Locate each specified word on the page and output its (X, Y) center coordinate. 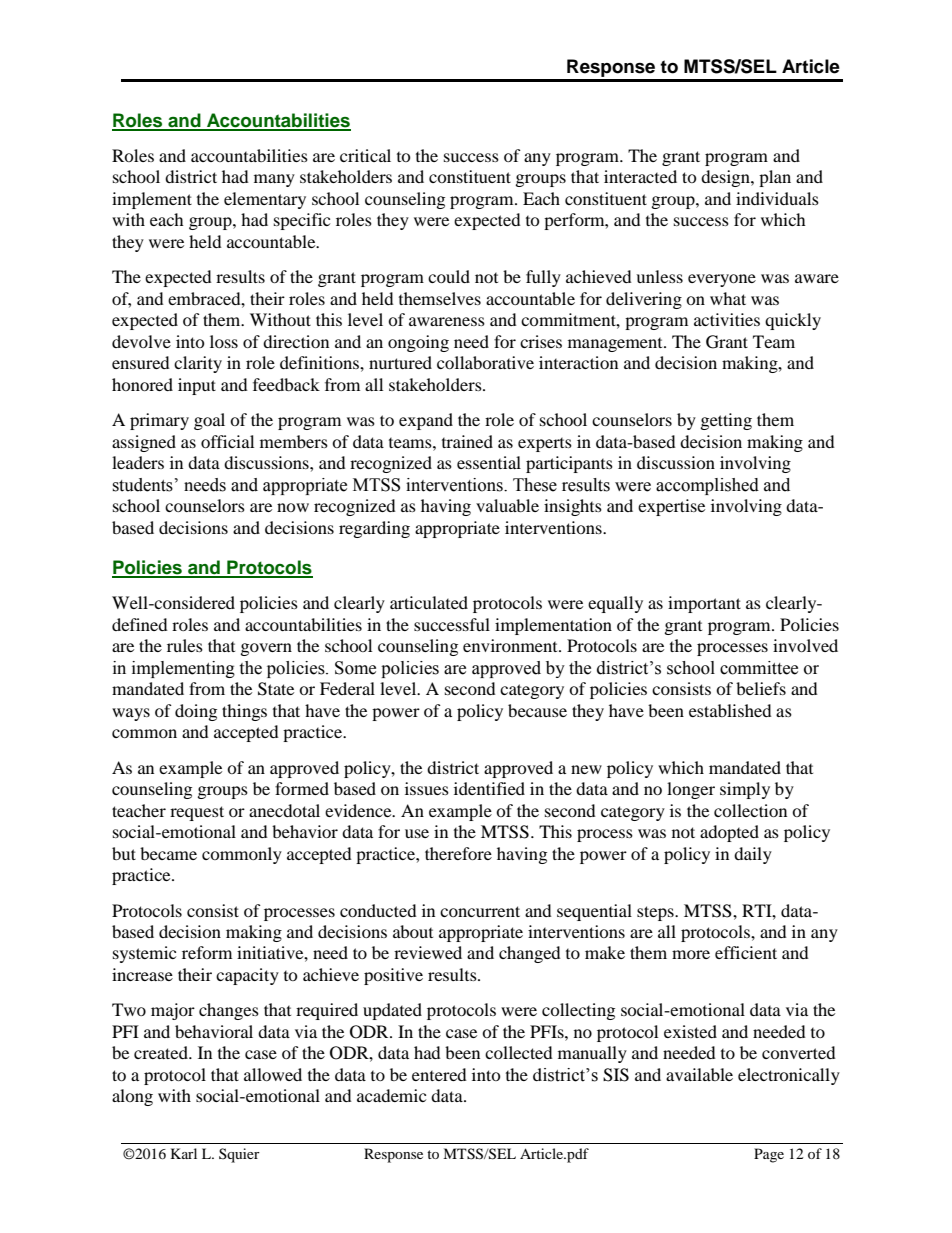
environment (511, 645)
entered (439, 1074)
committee (759, 668)
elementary (265, 200)
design (726, 178)
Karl (184, 1153)
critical (365, 155)
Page (769, 1155)
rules (185, 645)
